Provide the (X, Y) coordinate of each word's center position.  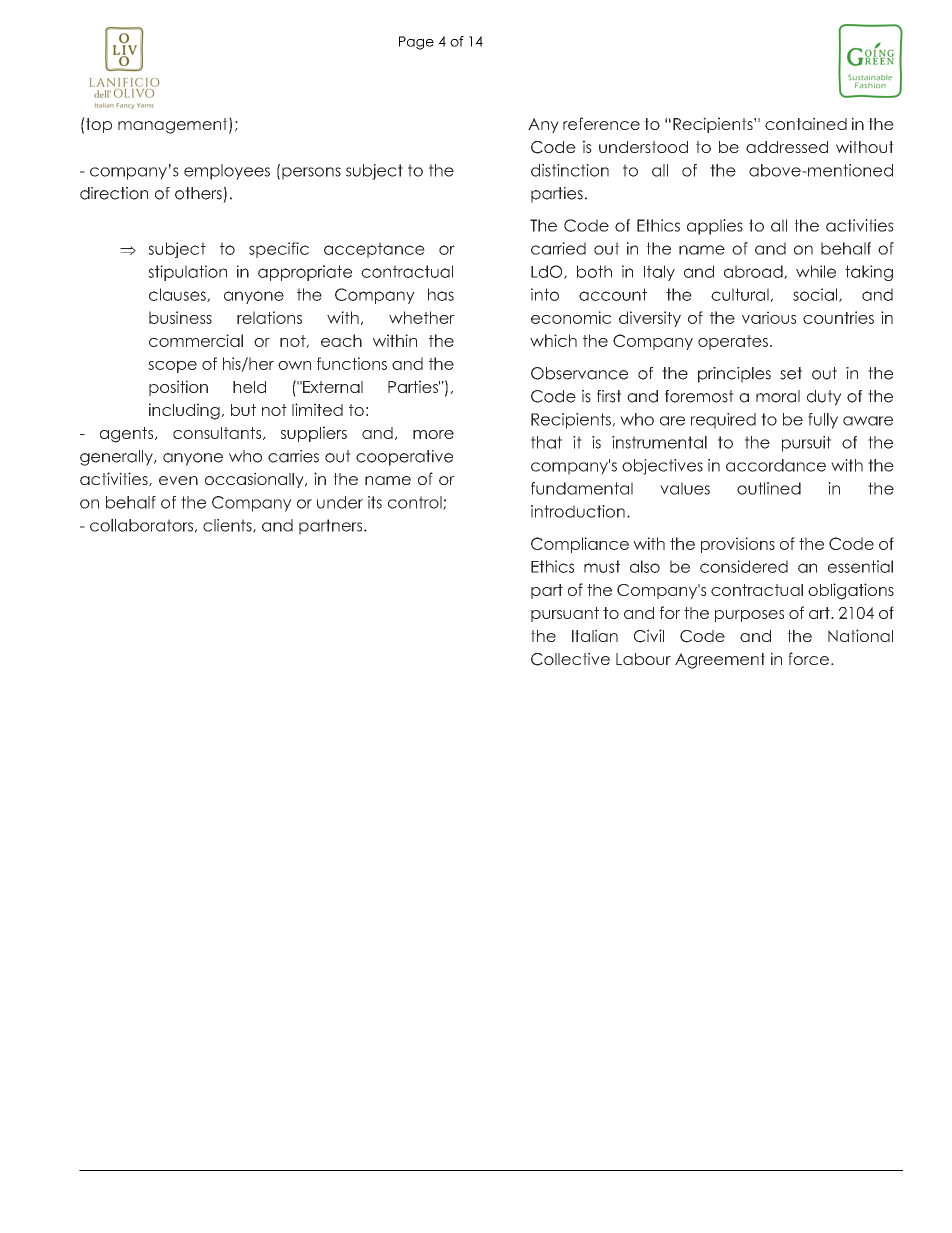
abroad (754, 272)
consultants (218, 433)
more (433, 434)
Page (416, 43)
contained (806, 123)
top (98, 125)
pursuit (806, 444)
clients (228, 526)
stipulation (187, 273)
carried (558, 248)
